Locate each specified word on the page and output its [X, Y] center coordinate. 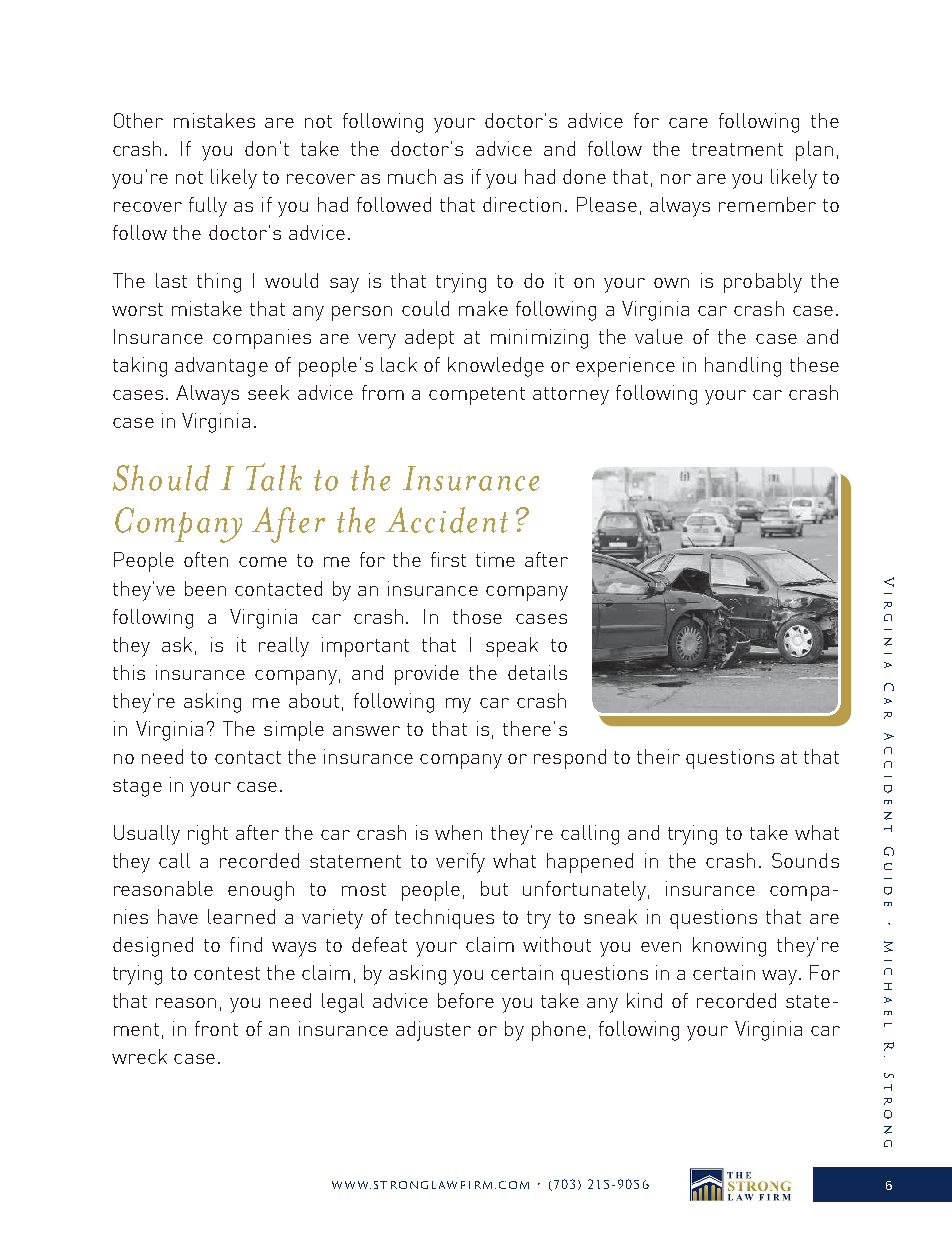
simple [294, 731]
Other [138, 120]
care [688, 123]
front [216, 1028]
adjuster [433, 1031]
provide [427, 675]
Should [161, 478]
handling [743, 367]
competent [477, 396]
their [658, 756]
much [412, 176]
